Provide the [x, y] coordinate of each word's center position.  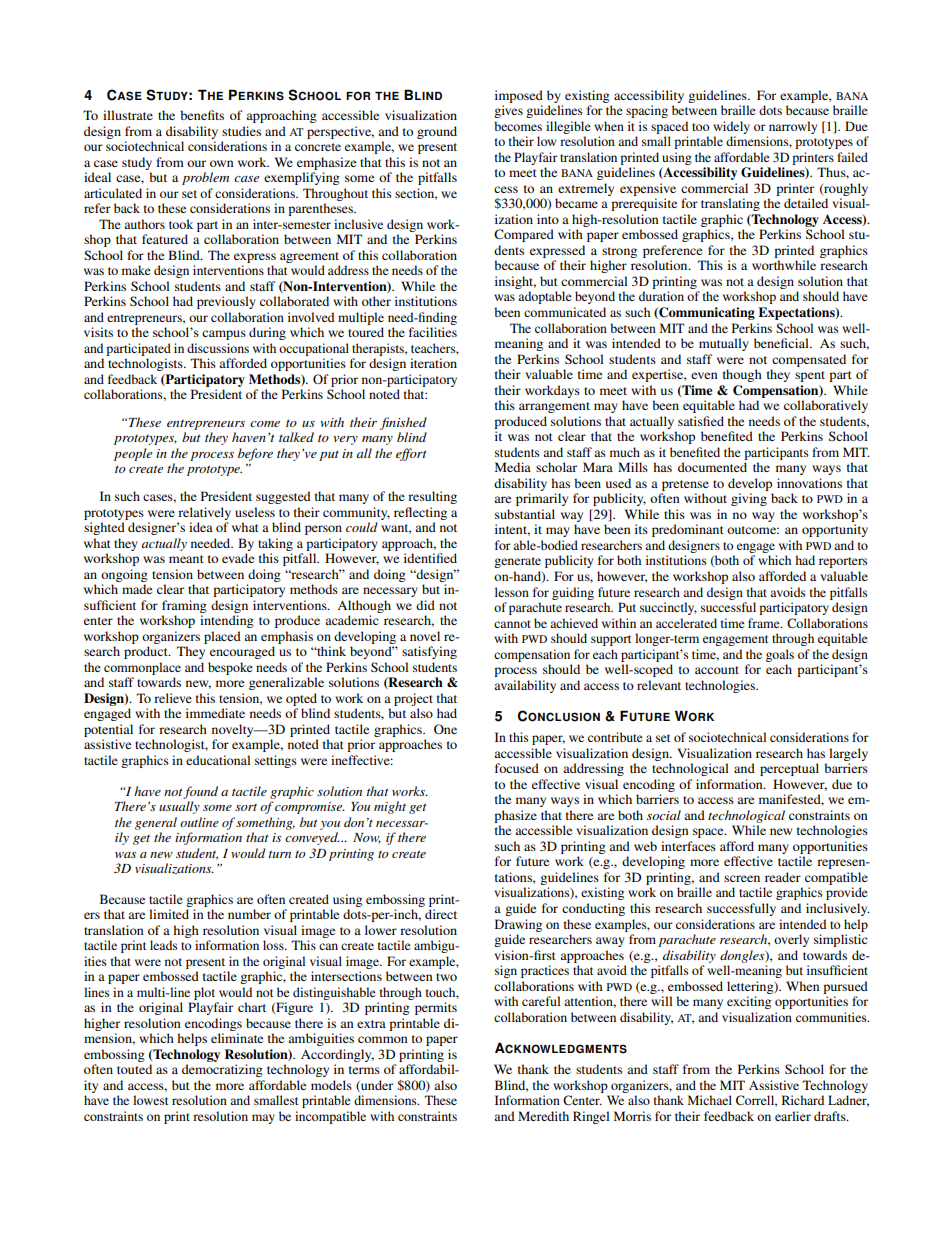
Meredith [543, 1116]
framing [184, 606]
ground [437, 132]
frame [765, 623]
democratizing [222, 1070]
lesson [512, 592]
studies [241, 131]
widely [731, 127]
